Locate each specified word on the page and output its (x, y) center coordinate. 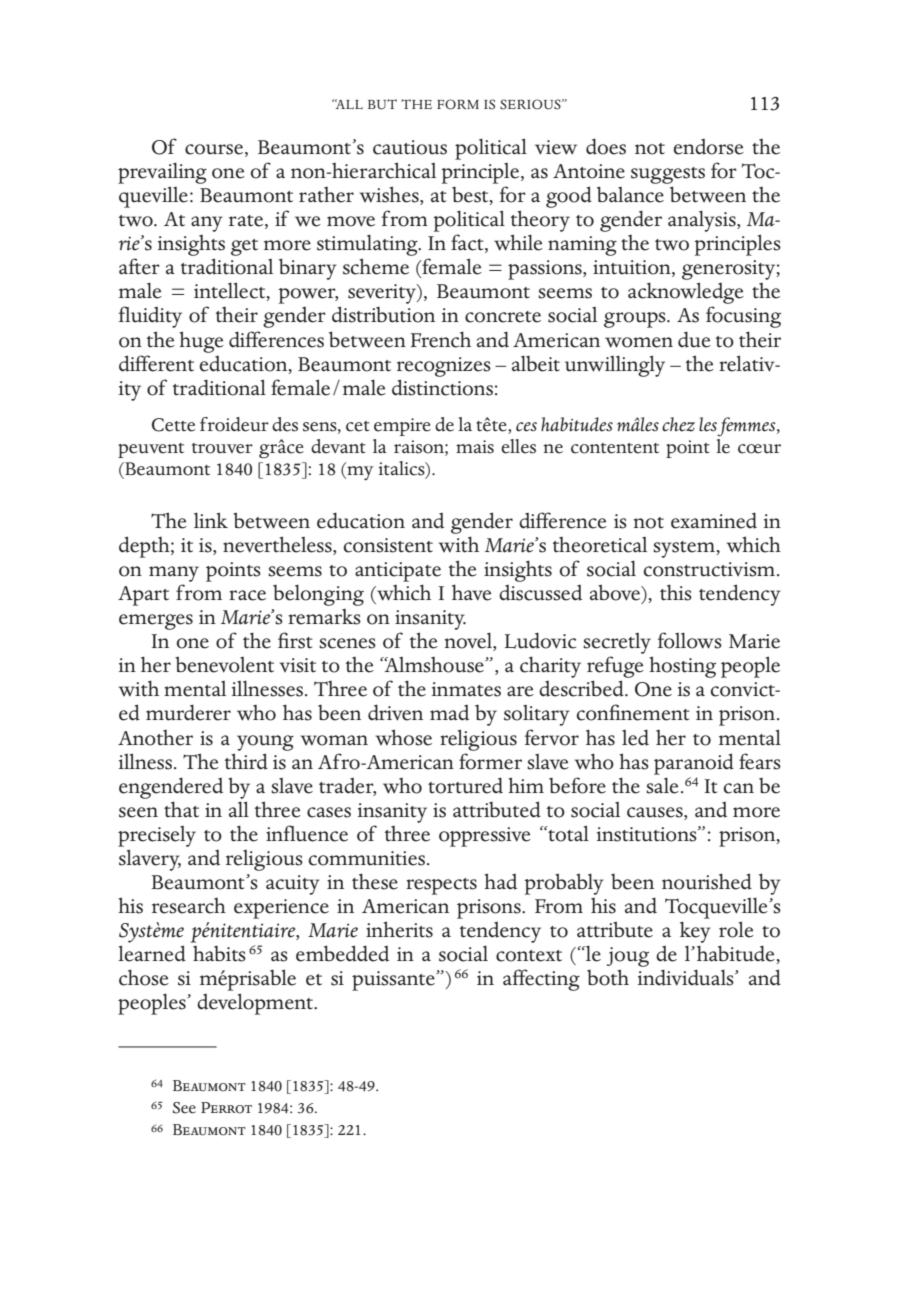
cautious (410, 147)
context (529, 956)
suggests (668, 175)
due (694, 339)
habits (219, 954)
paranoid (694, 764)
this (676, 592)
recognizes (444, 367)
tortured (465, 785)
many (174, 574)
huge (201, 342)
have (472, 592)
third (246, 761)
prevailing (162, 173)
